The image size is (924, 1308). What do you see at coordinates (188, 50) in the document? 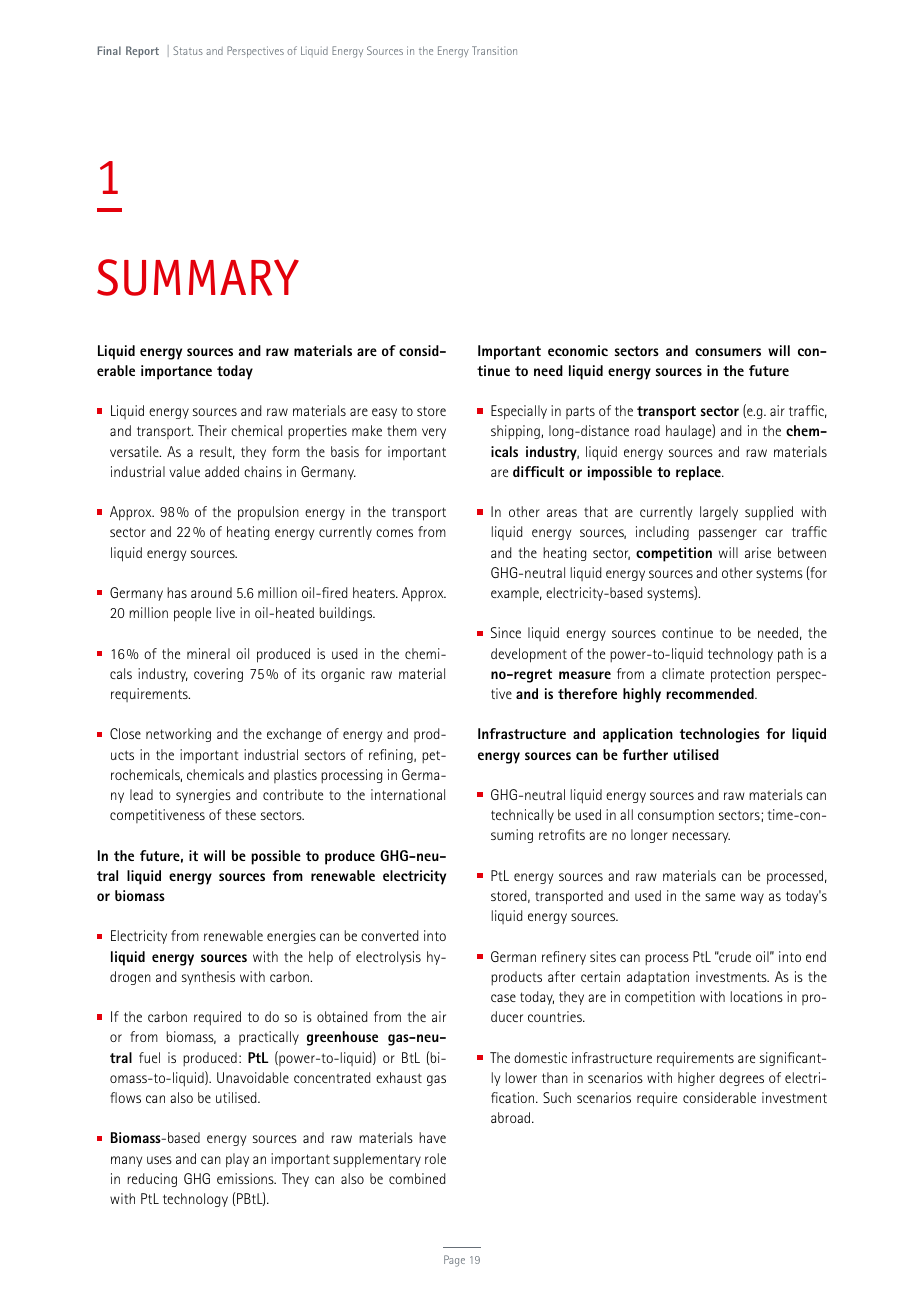
I see `Status` at bounding box center [188, 50].
